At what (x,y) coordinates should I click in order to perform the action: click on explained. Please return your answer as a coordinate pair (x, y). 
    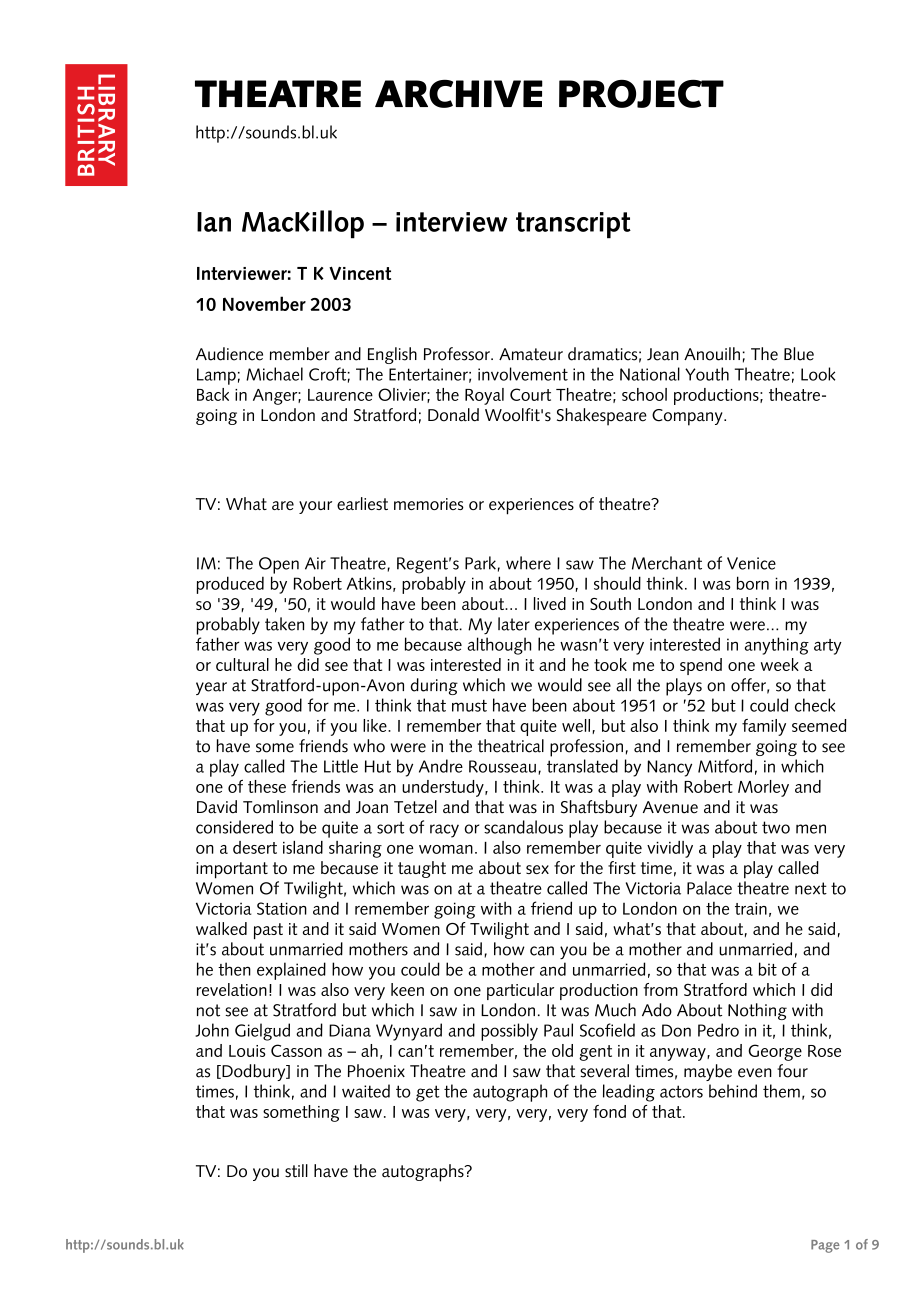
    Looking at the image, I should click on (291, 971).
